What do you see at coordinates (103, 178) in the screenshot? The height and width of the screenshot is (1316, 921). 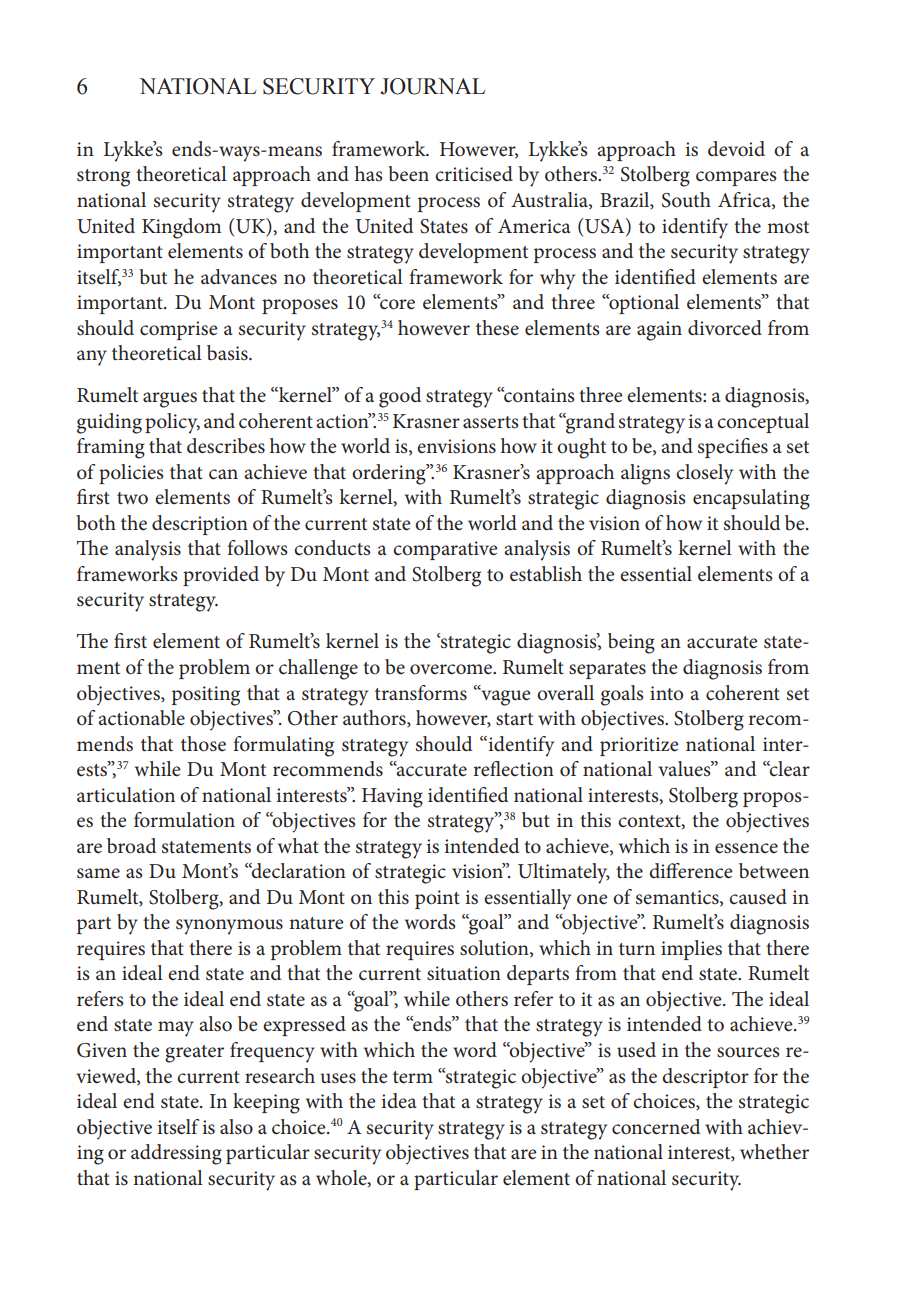 I see `strong` at bounding box center [103, 178].
